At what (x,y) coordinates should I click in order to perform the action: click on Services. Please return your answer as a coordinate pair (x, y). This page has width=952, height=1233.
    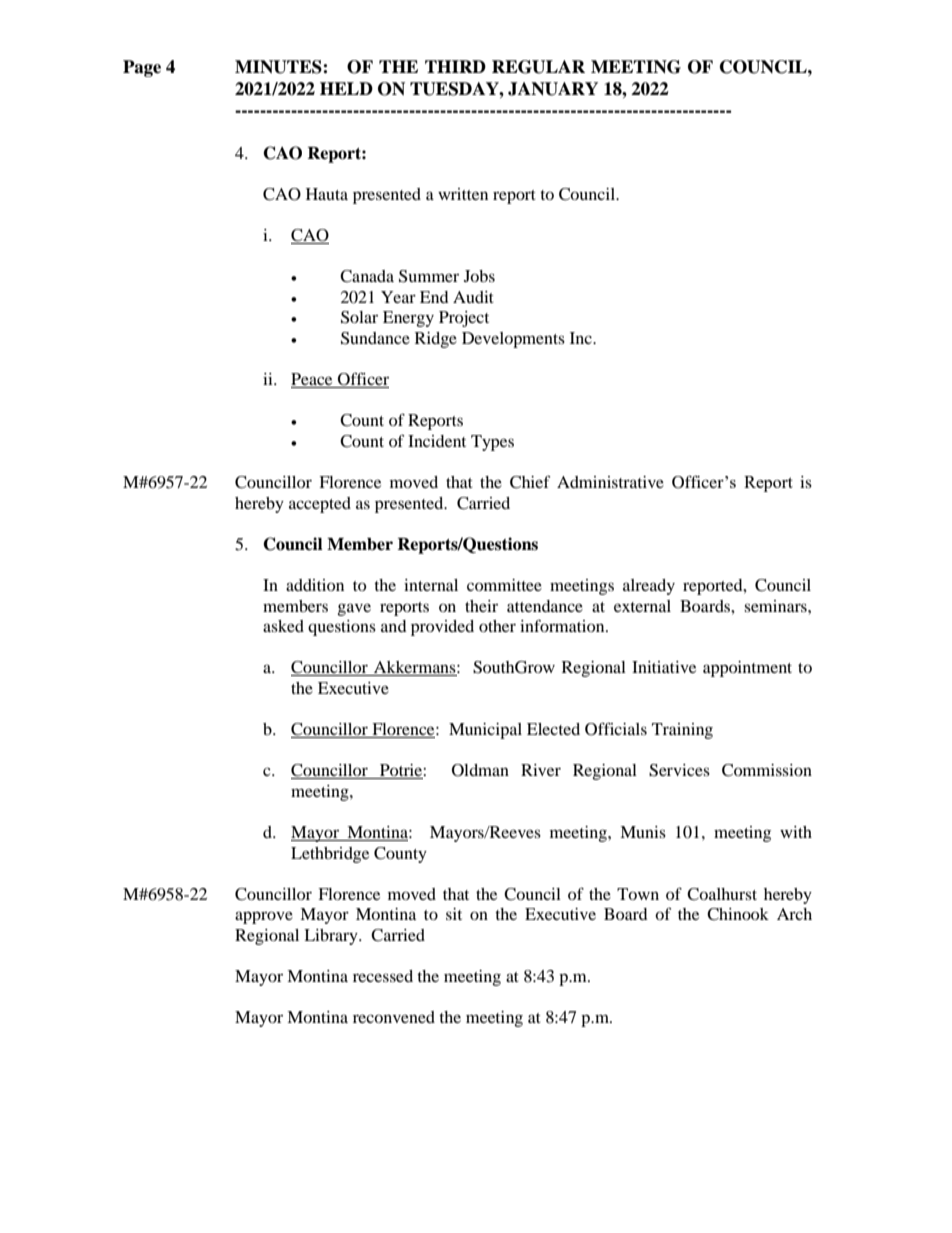
    Looking at the image, I should click on (679, 770).
